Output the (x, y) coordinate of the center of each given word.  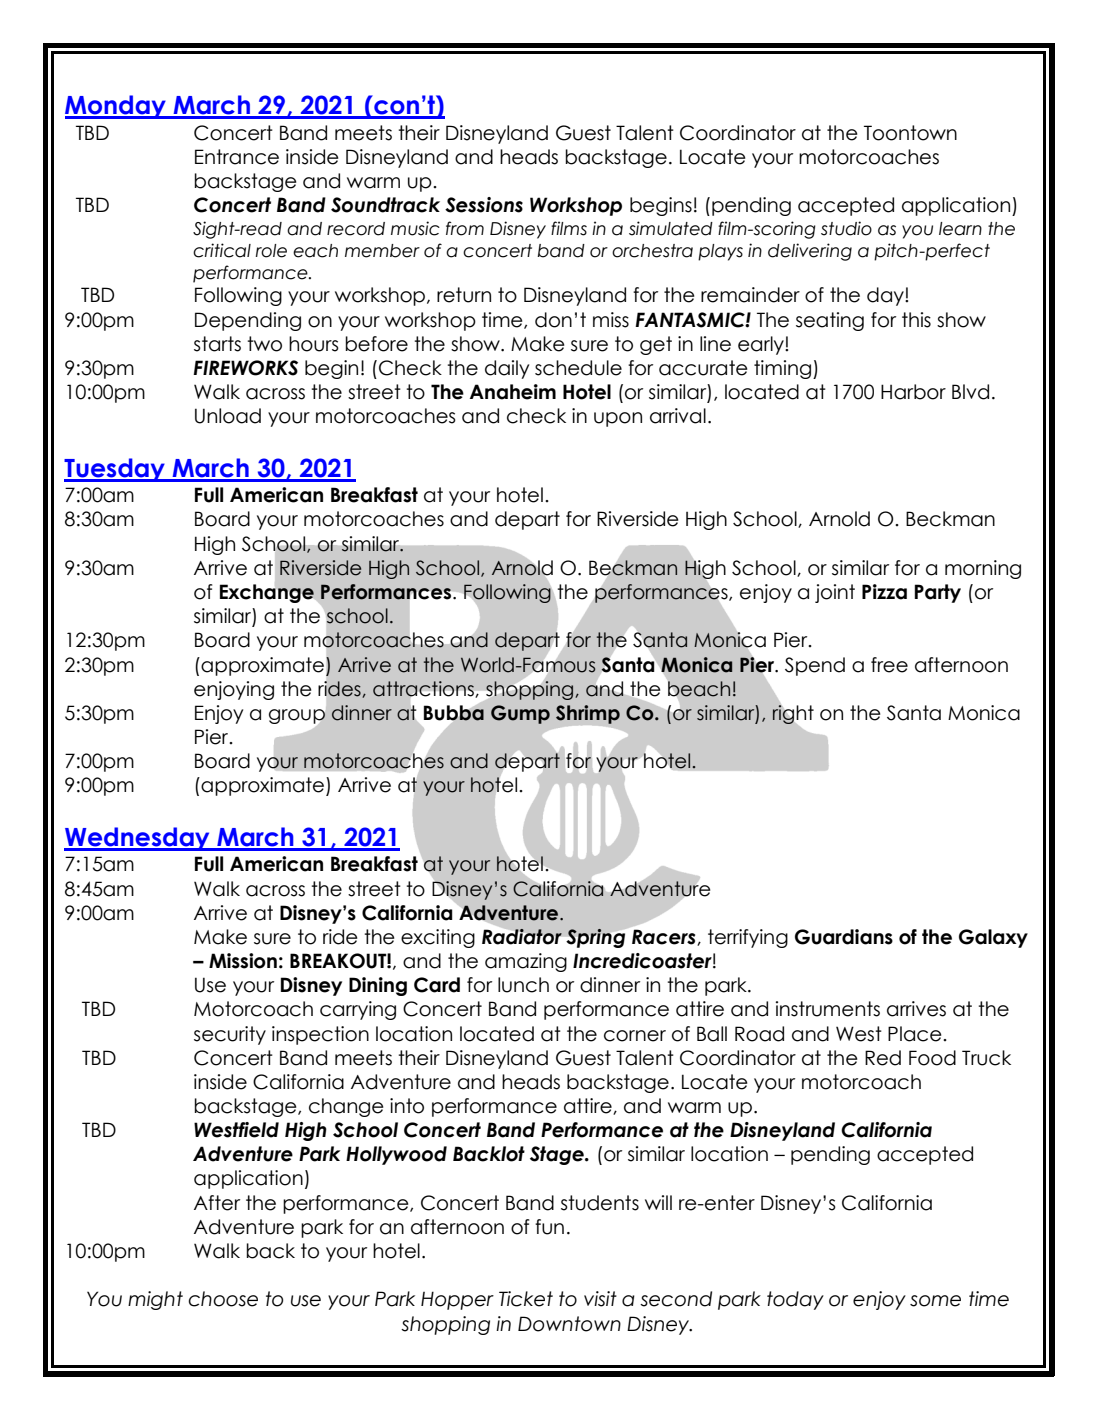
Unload (228, 416)
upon (618, 419)
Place (916, 1034)
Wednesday (138, 839)
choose (223, 1299)
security (230, 1035)
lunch (523, 985)
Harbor (913, 392)
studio (846, 228)
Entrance (237, 157)
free (889, 665)
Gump (520, 714)
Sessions (484, 205)
